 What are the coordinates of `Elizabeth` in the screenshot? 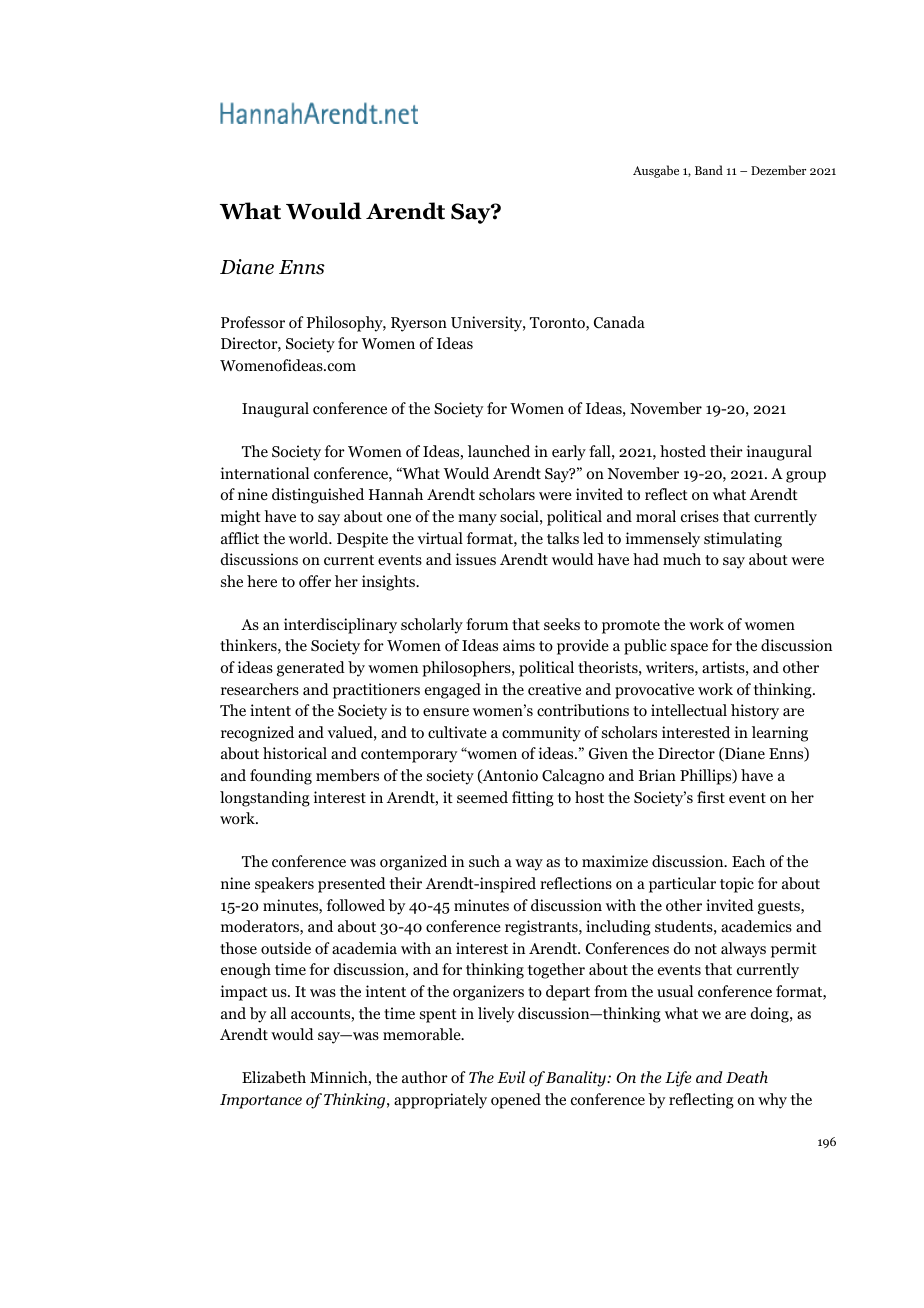 It's located at (274, 1077).
